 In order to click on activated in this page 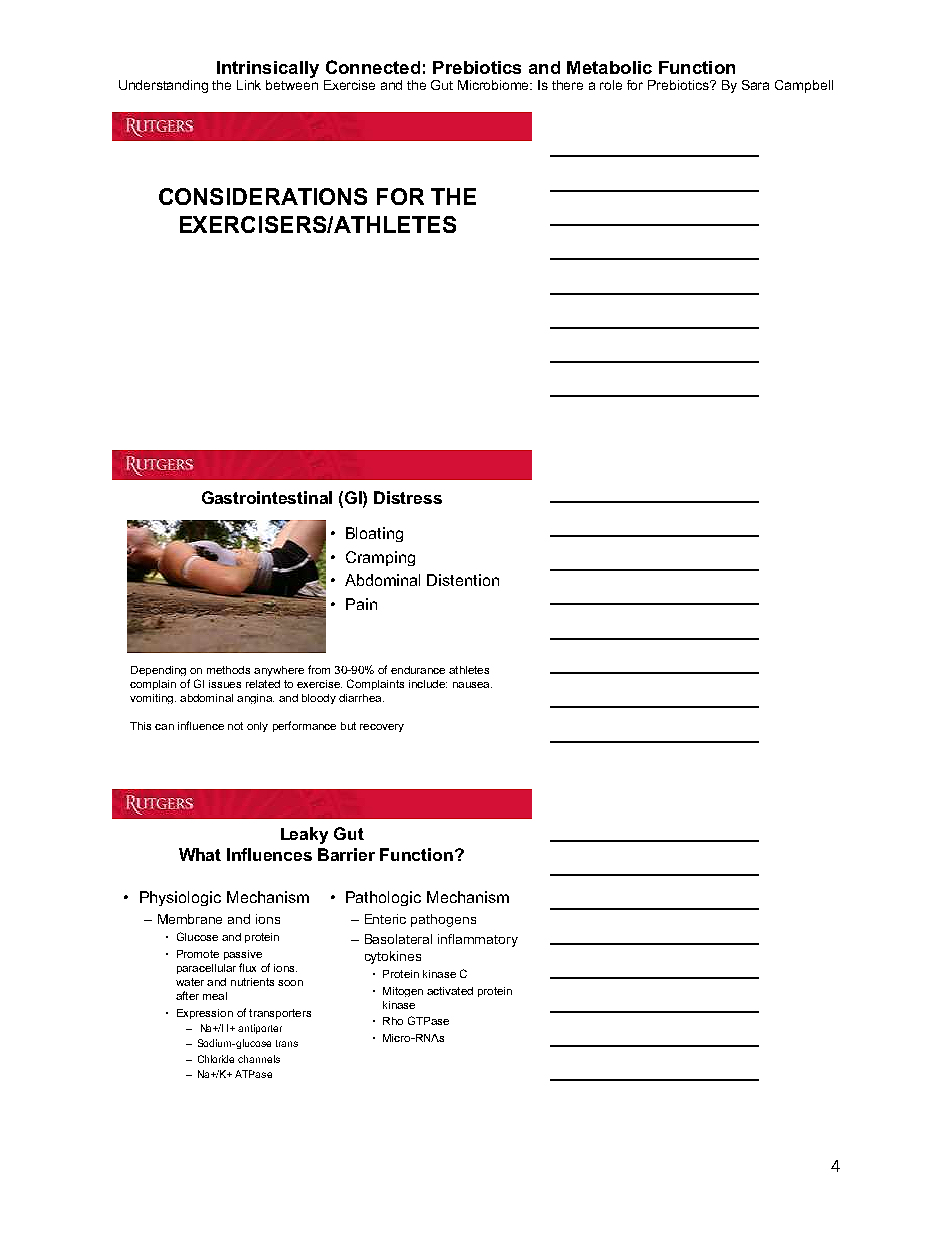, I will do `click(450, 991)`.
